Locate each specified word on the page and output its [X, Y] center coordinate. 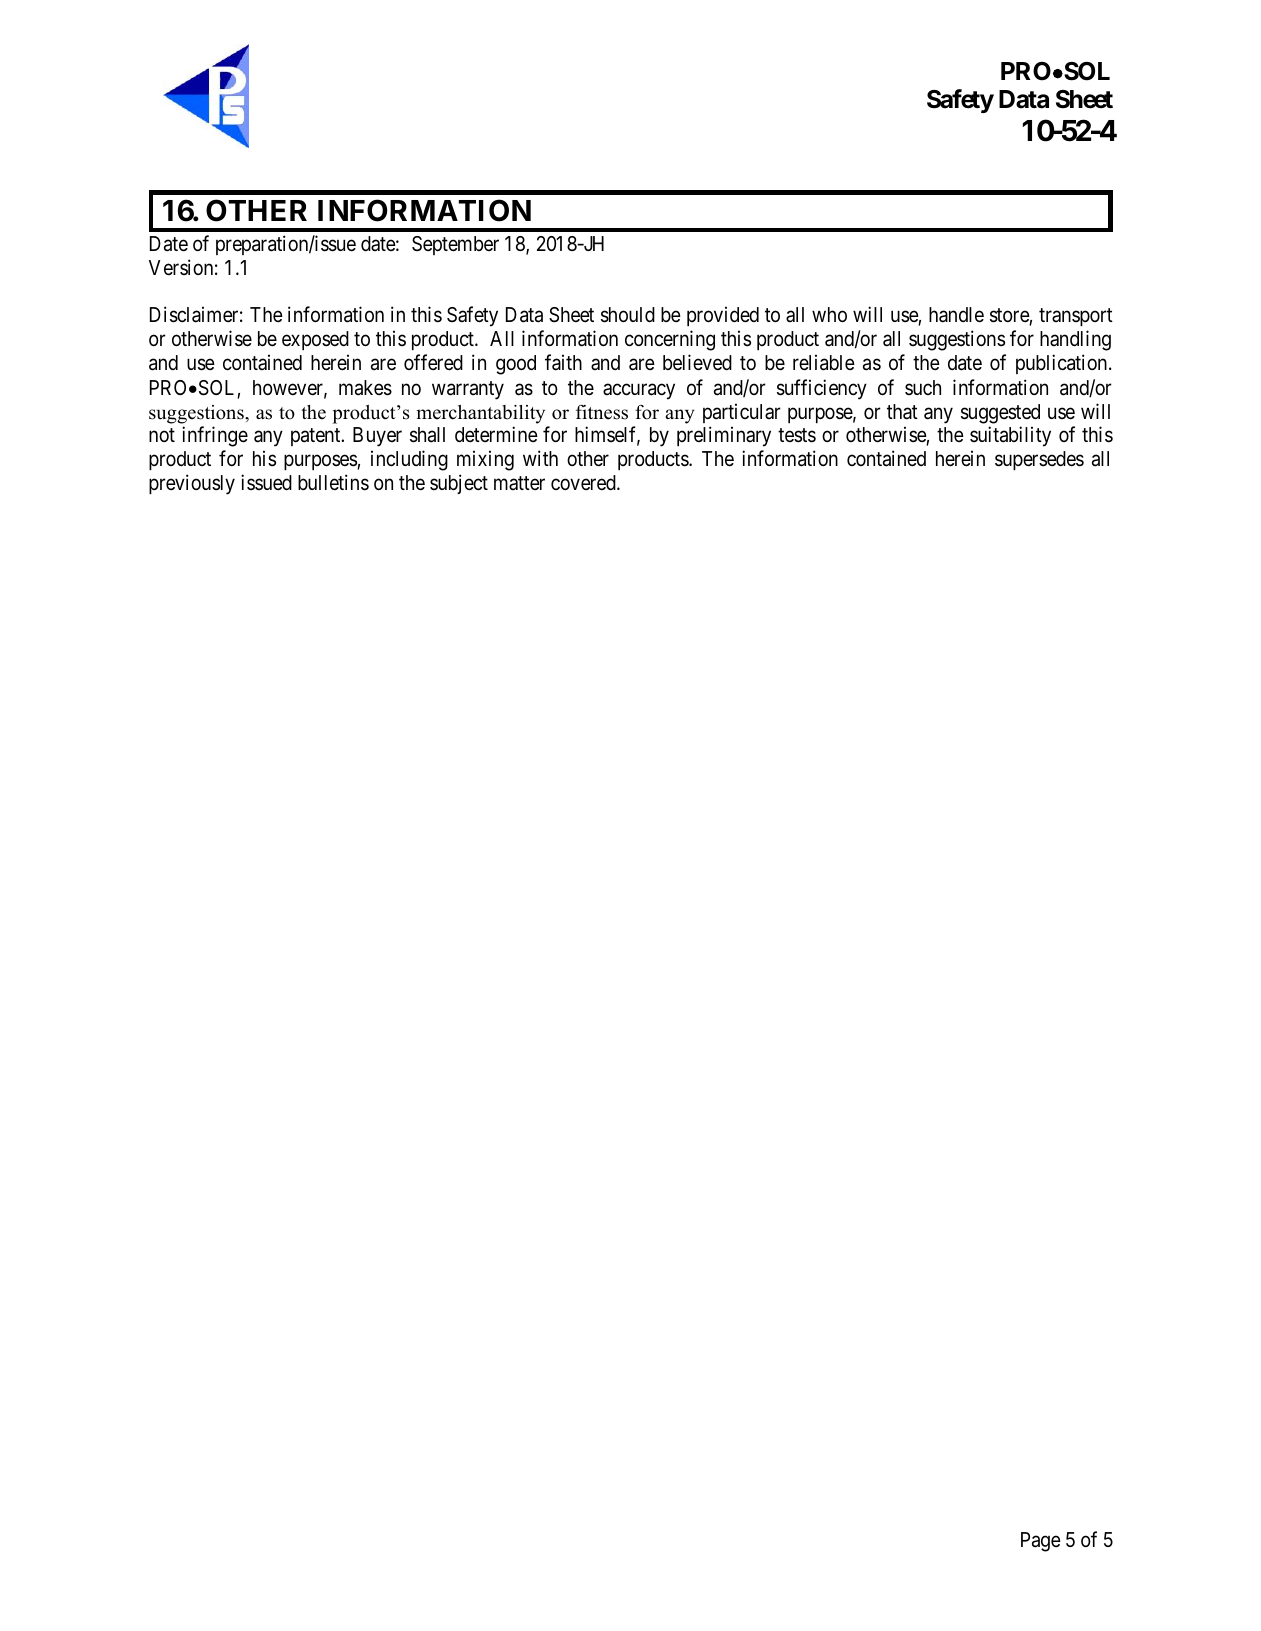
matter [519, 483]
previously [192, 484]
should [628, 315]
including [409, 460]
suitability [1010, 436]
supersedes [1039, 460]
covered [584, 482]
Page [1041, 1542]
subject [459, 484]
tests [797, 435]
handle [956, 315]
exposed [315, 340]
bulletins [333, 482]
